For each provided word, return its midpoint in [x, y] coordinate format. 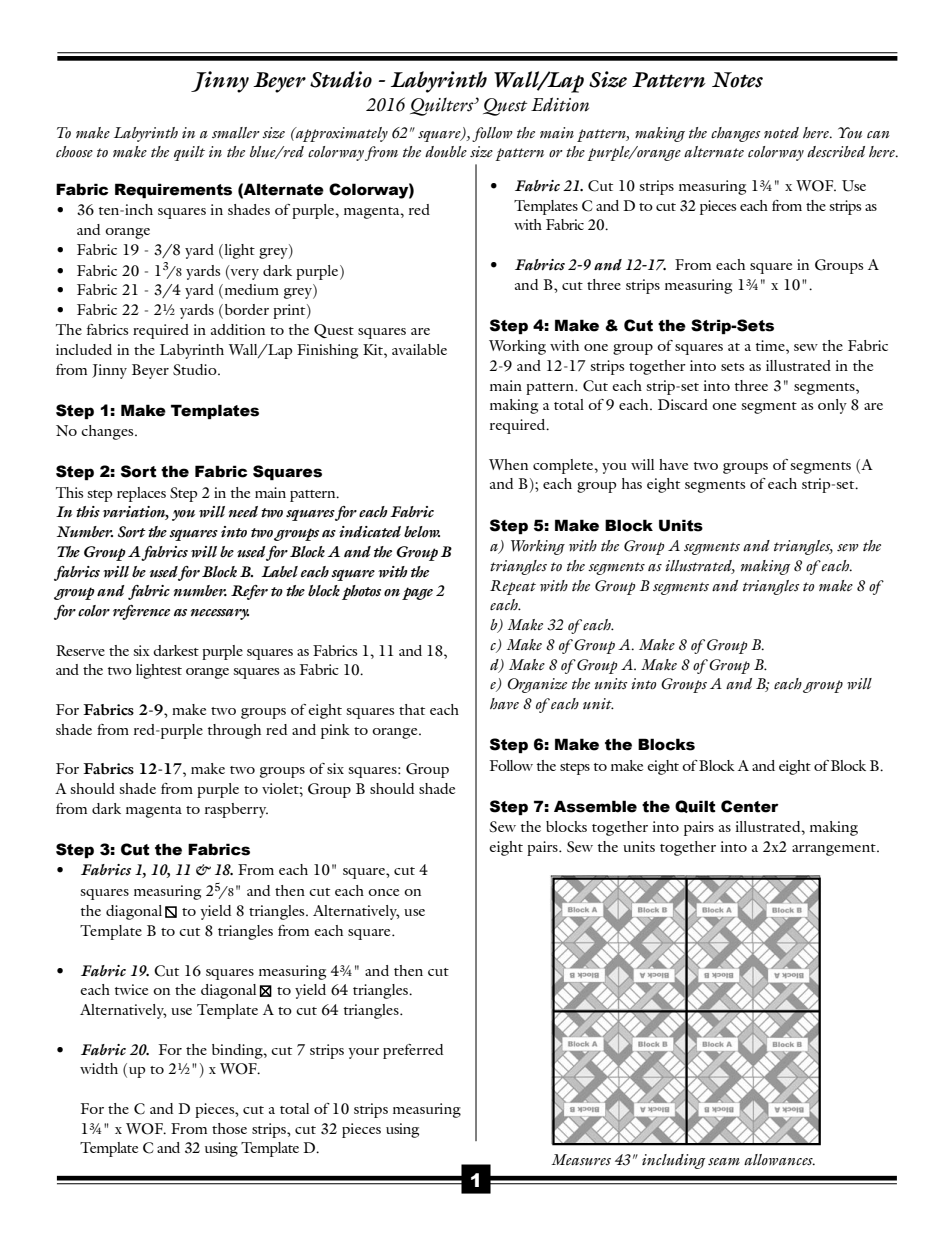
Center [750, 806]
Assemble [595, 806]
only [832, 406]
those [229, 1128]
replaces [141, 494]
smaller [236, 132]
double [446, 151]
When [508, 464]
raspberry [236, 810]
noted [781, 132]
